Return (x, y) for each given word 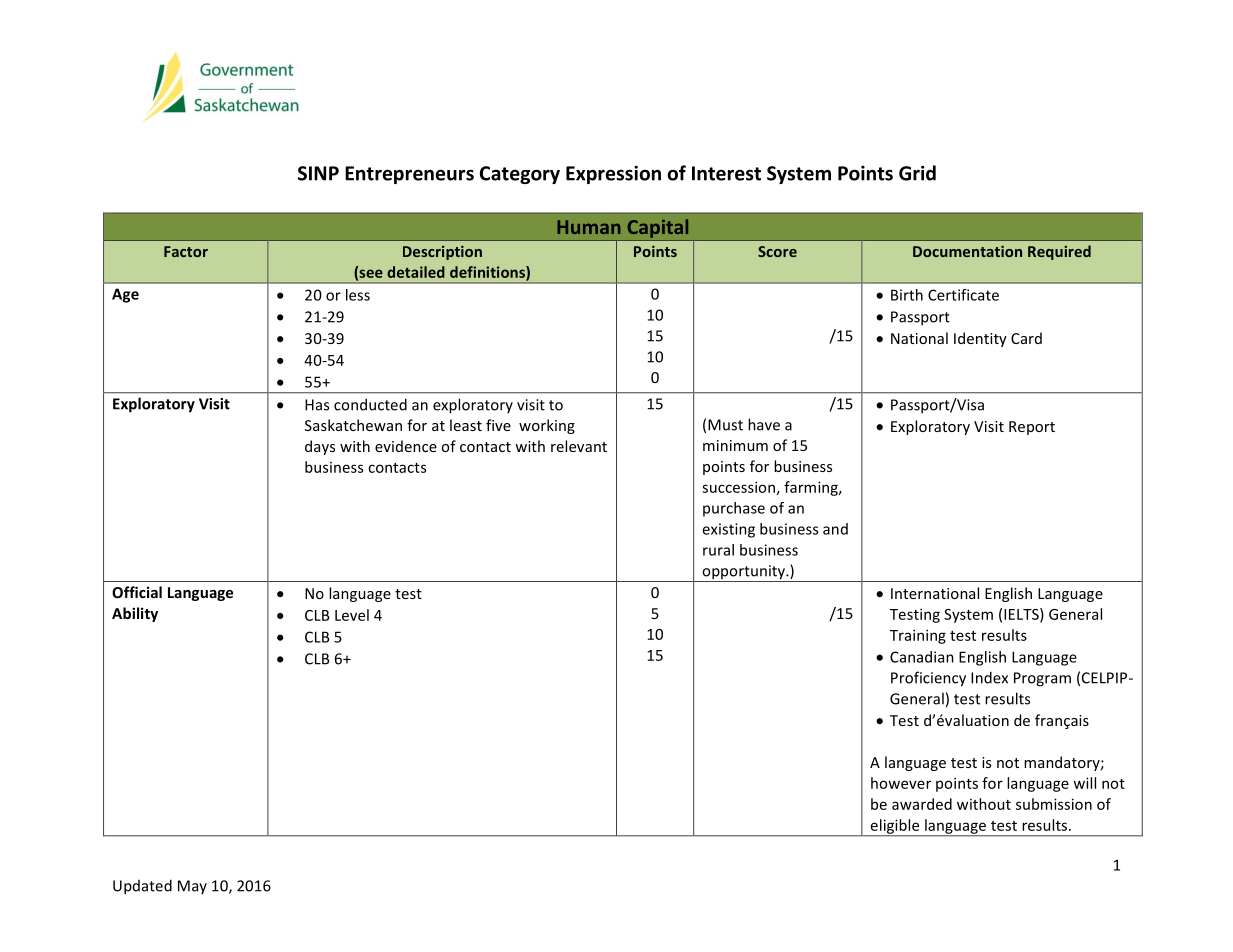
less (358, 295)
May (192, 887)
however (901, 783)
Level (352, 615)
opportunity (743, 573)
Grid (917, 173)
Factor (186, 251)
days (320, 447)
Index (989, 677)
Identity (980, 339)
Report (1032, 428)
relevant (579, 446)
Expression (613, 174)
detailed (416, 272)
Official (137, 592)
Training (918, 636)
